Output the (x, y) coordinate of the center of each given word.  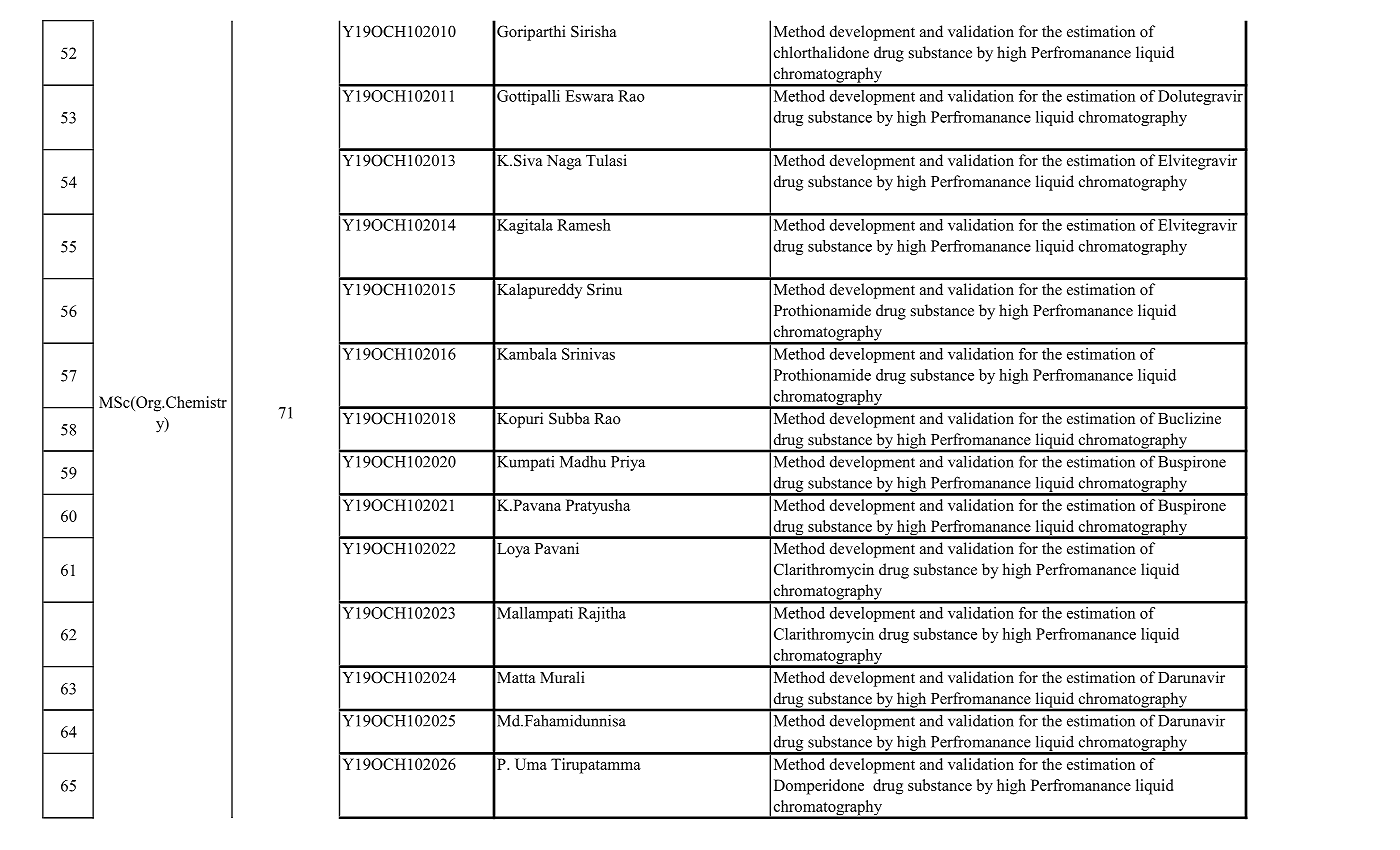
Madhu (583, 462)
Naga (564, 162)
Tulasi (606, 160)
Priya (628, 463)
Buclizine (1189, 418)
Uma (531, 764)
